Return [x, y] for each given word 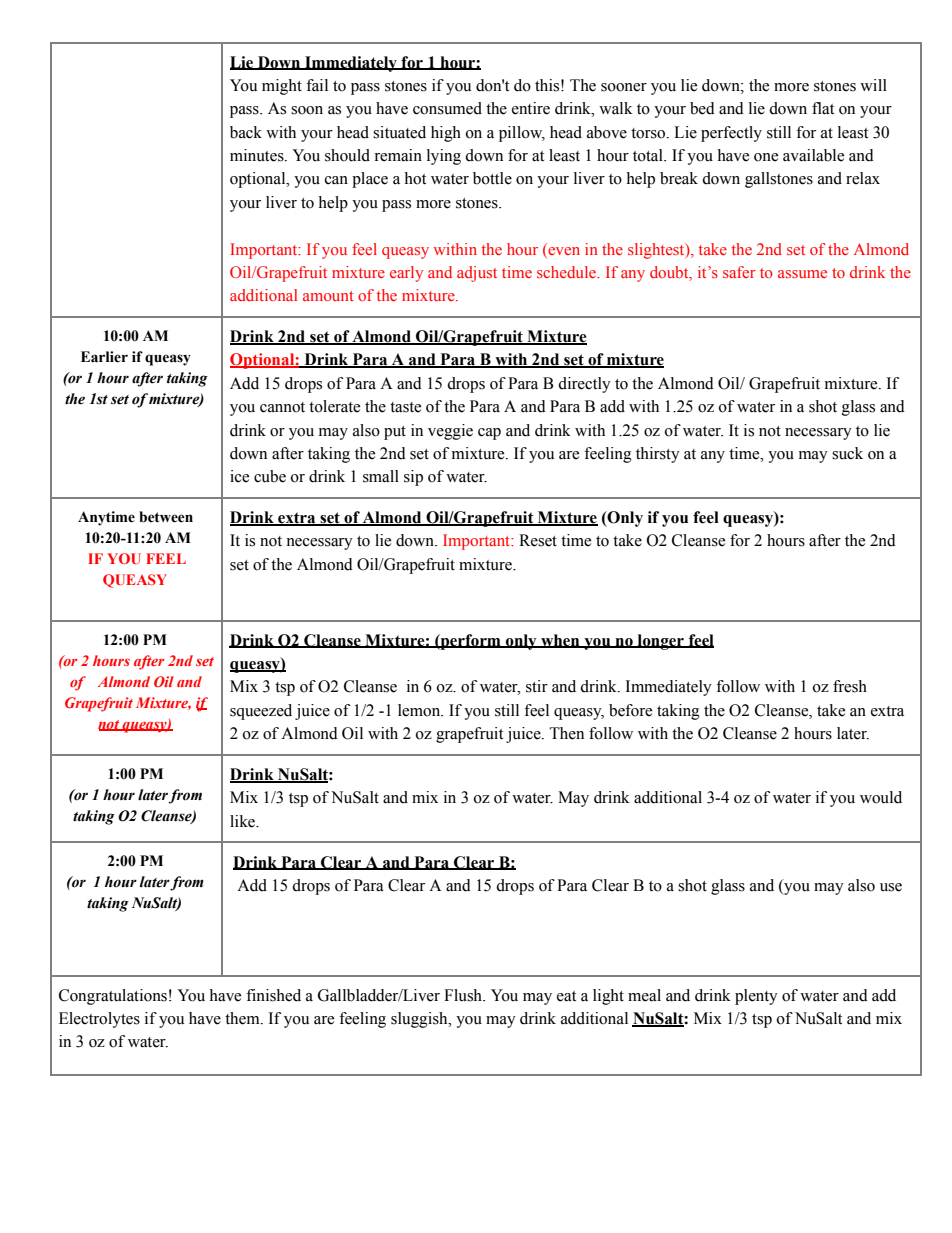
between [166, 517]
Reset [538, 540]
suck [847, 453]
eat [566, 996]
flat [823, 108]
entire [531, 108]
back [246, 132]
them [243, 1018]
